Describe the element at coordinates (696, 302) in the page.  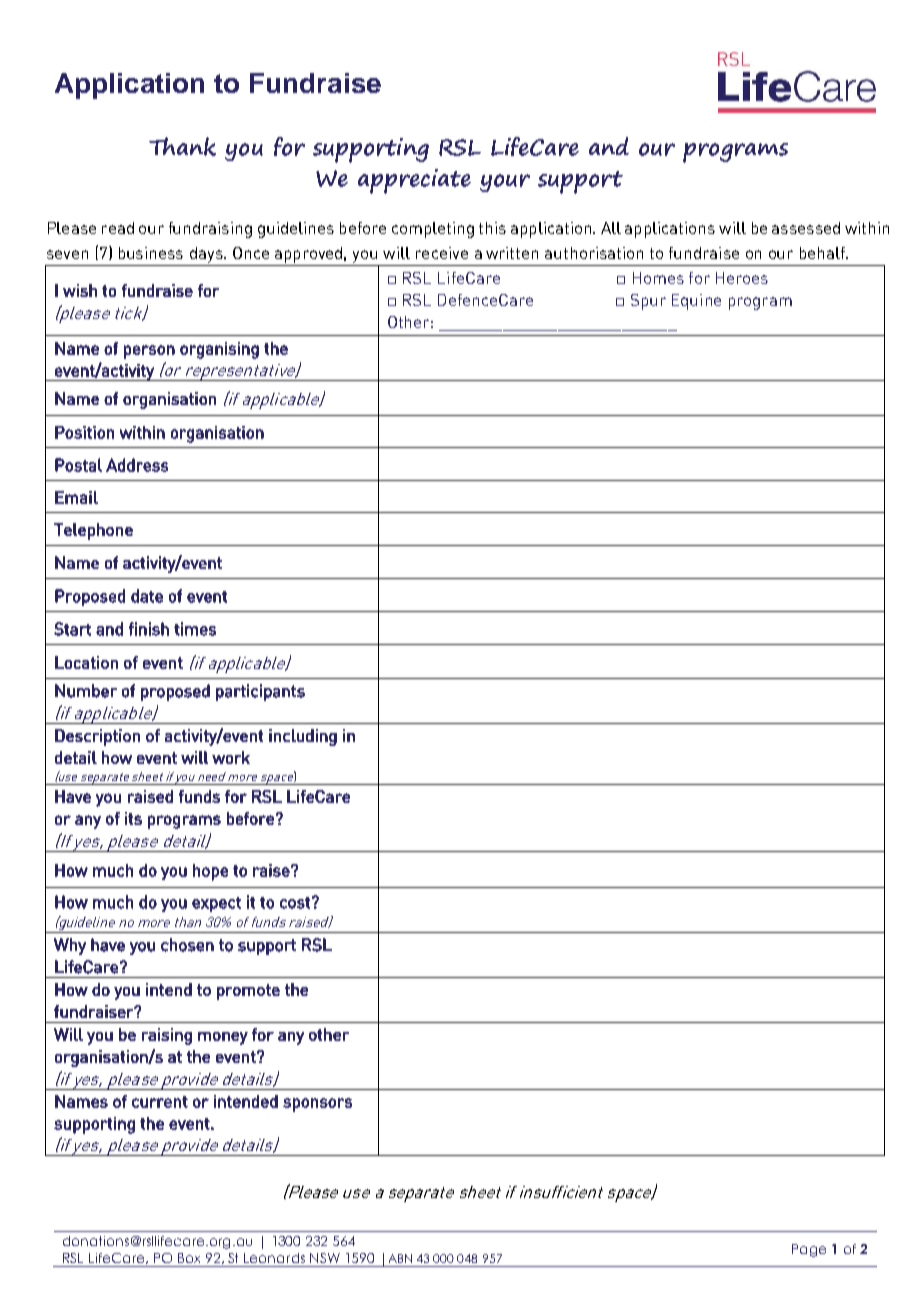
I see `Equine` at that location.
